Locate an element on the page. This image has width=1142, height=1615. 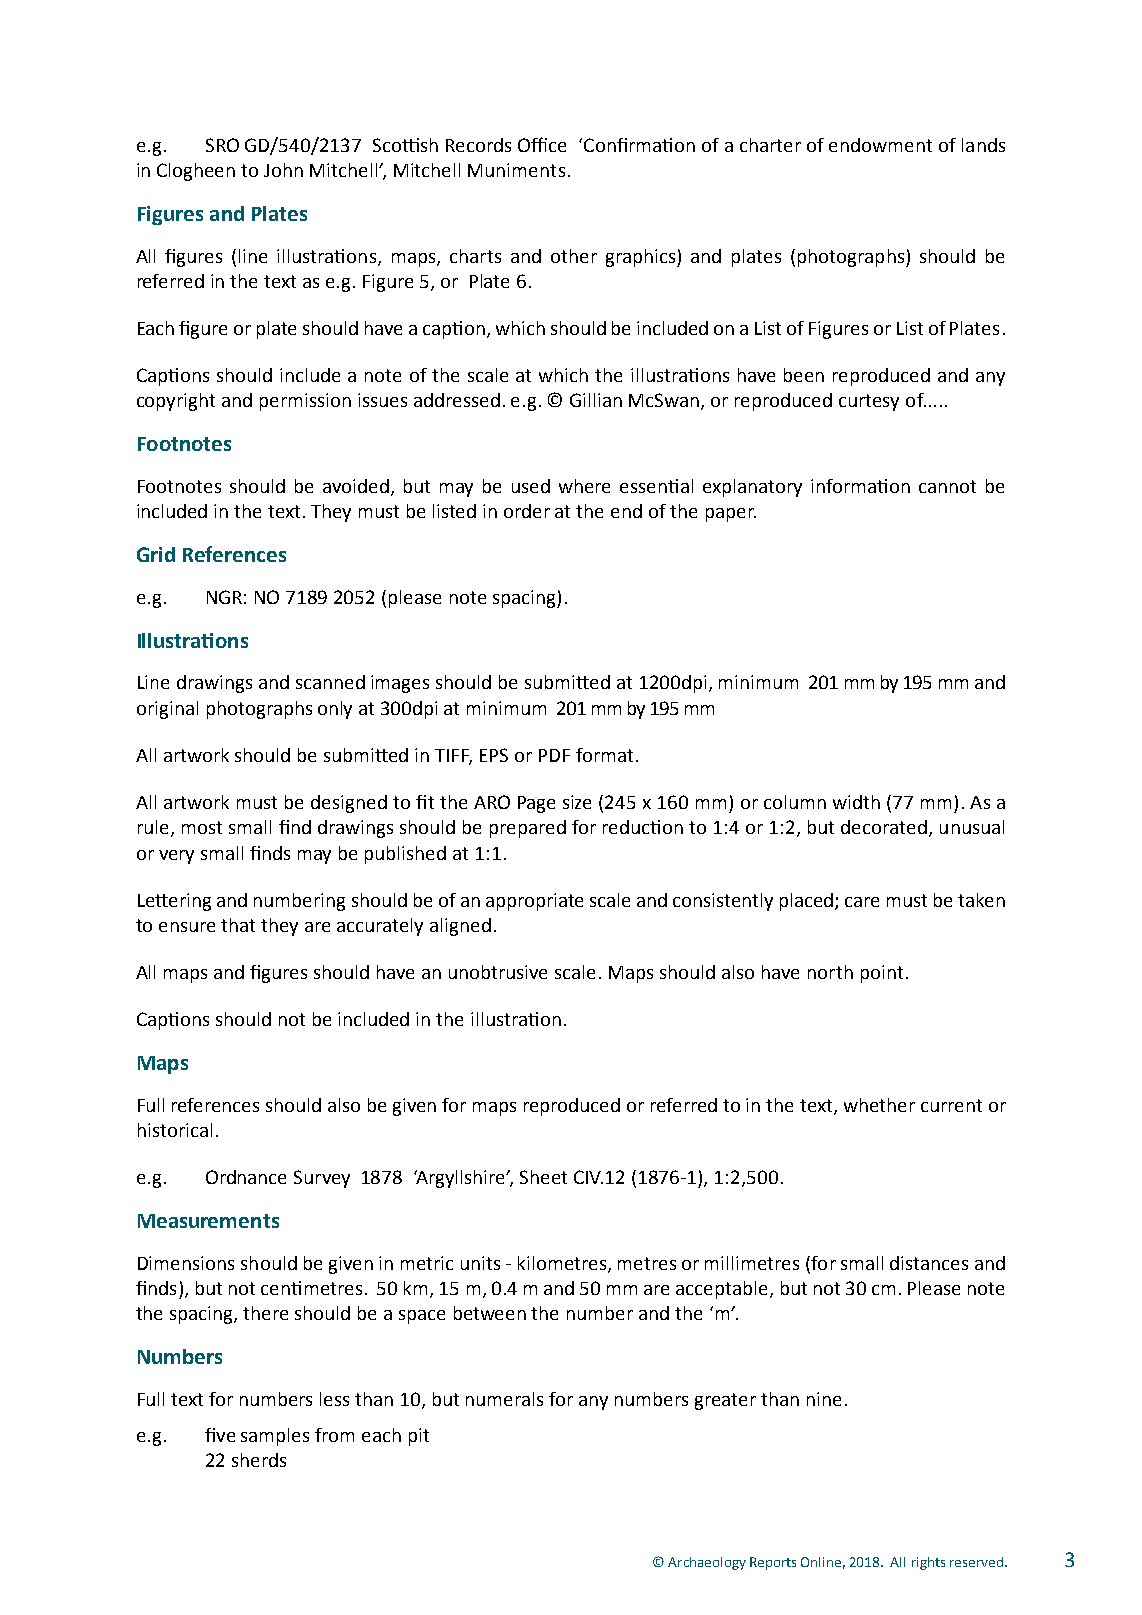
scanned is located at coordinates (330, 682).
